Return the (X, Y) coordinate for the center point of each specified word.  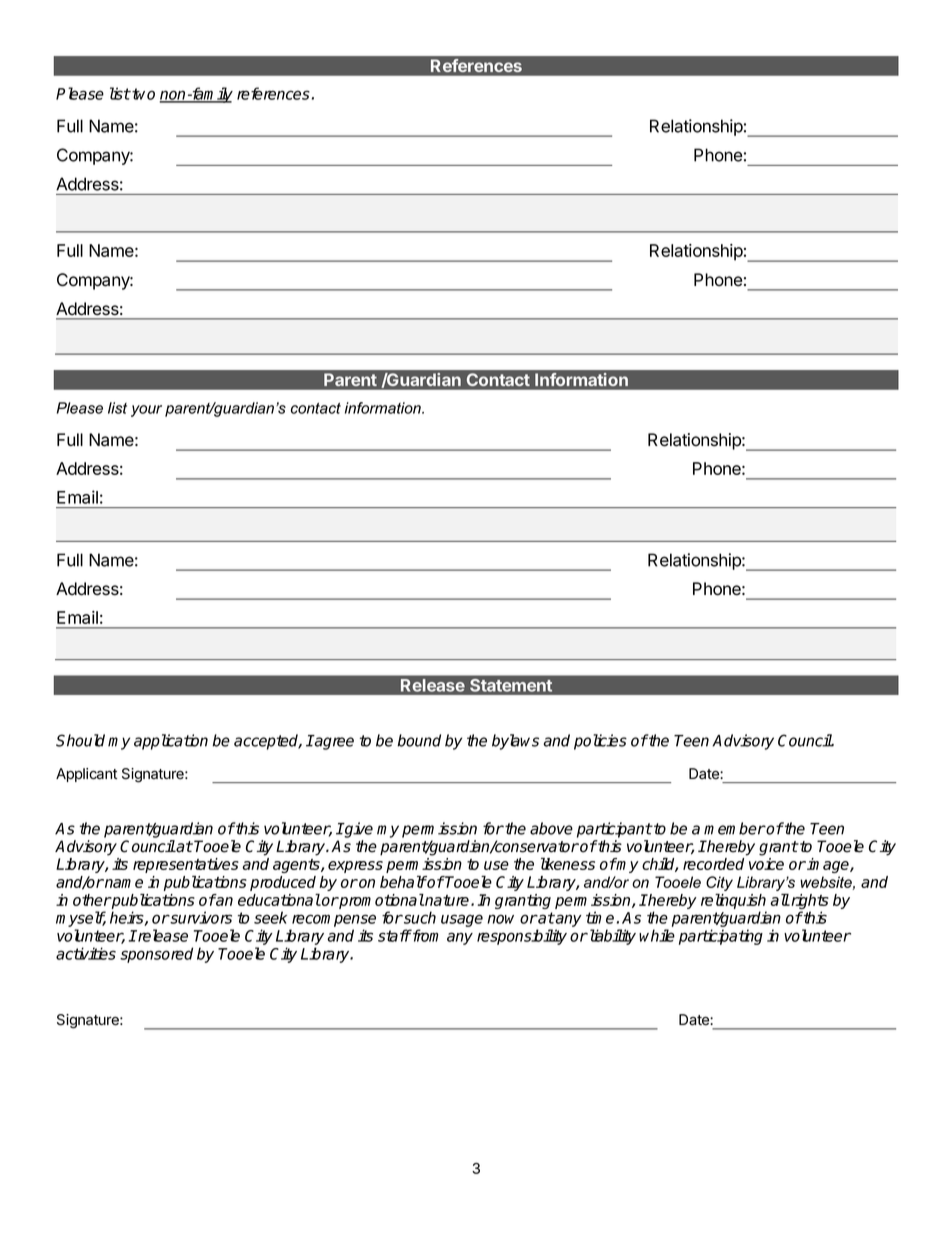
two (142, 94)
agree (333, 742)
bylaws (515, 742)
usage (462, 920)
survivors (200, 917)
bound (419, 740)
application (171, 742)
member (735, 828)
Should (80, 740)
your (146, 411)
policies (600, 742)
